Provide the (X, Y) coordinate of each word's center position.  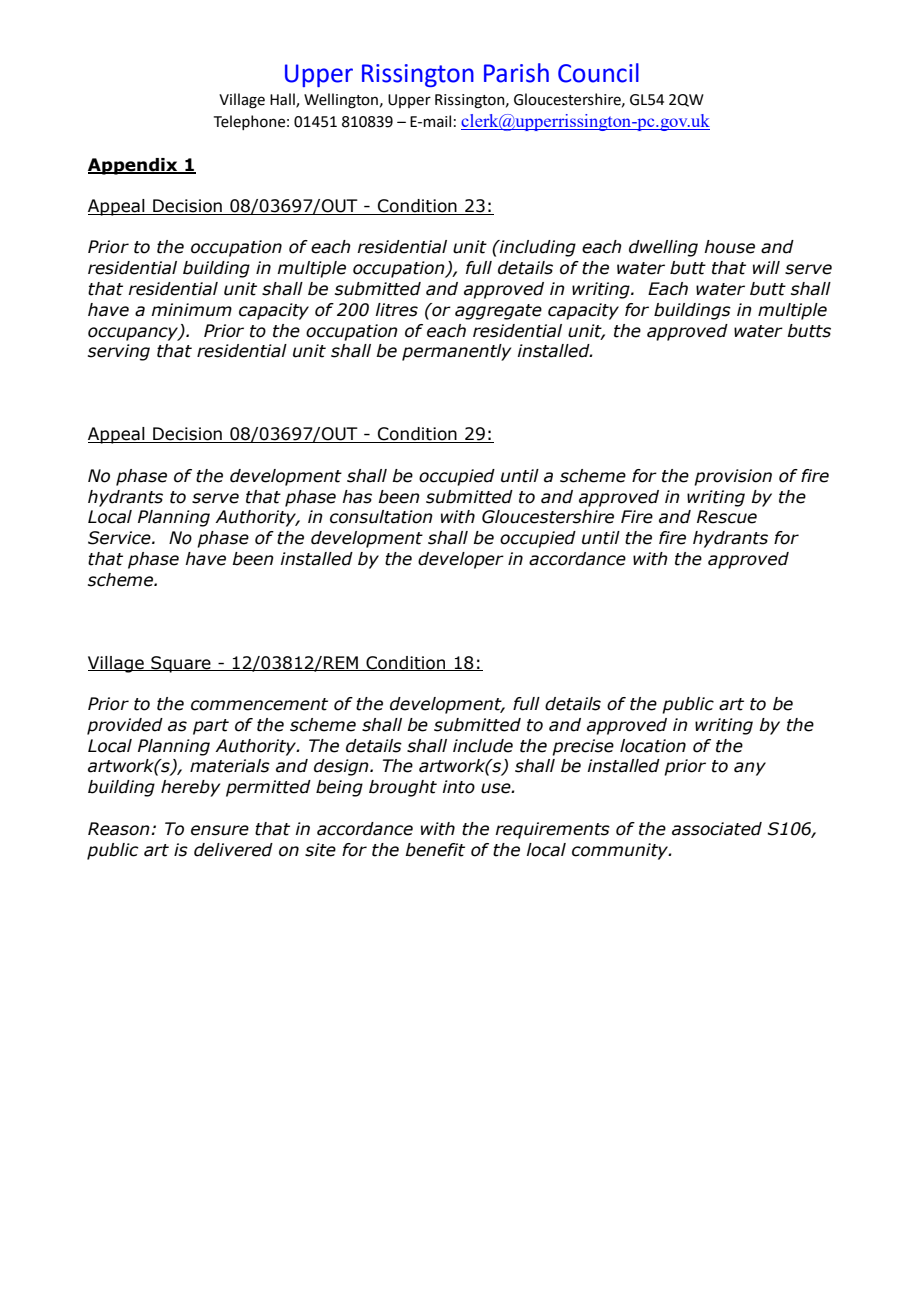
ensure (220, 830)
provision (733, 477)
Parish (516, 73)
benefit (435, 850)
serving (119, 352)
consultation (381, 517)
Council (598, 73)
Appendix (134, 166)
